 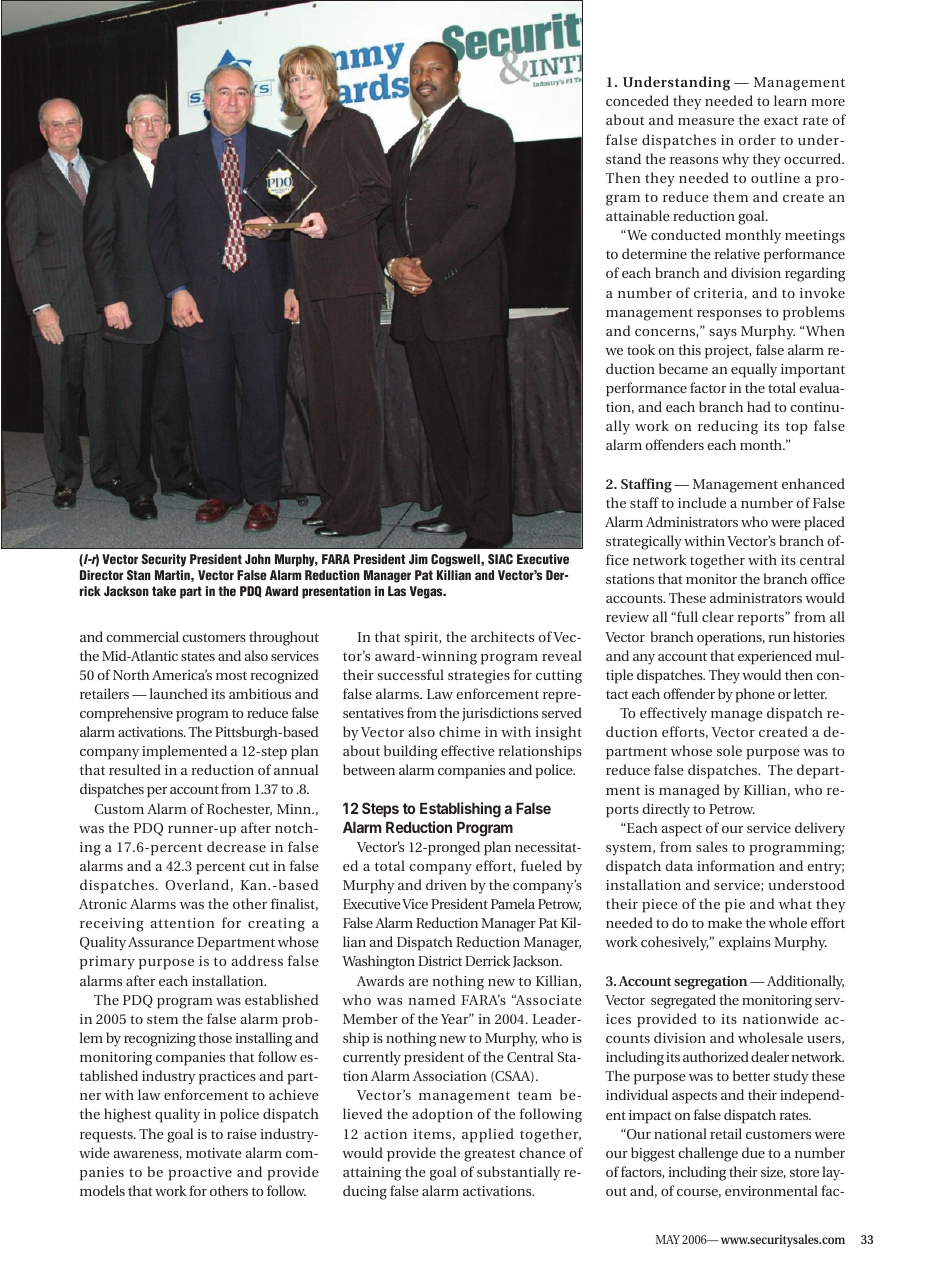 What do you see at coordinates (773, 1173) in the page?
I see `size` at bounding box center [773, 1173].
